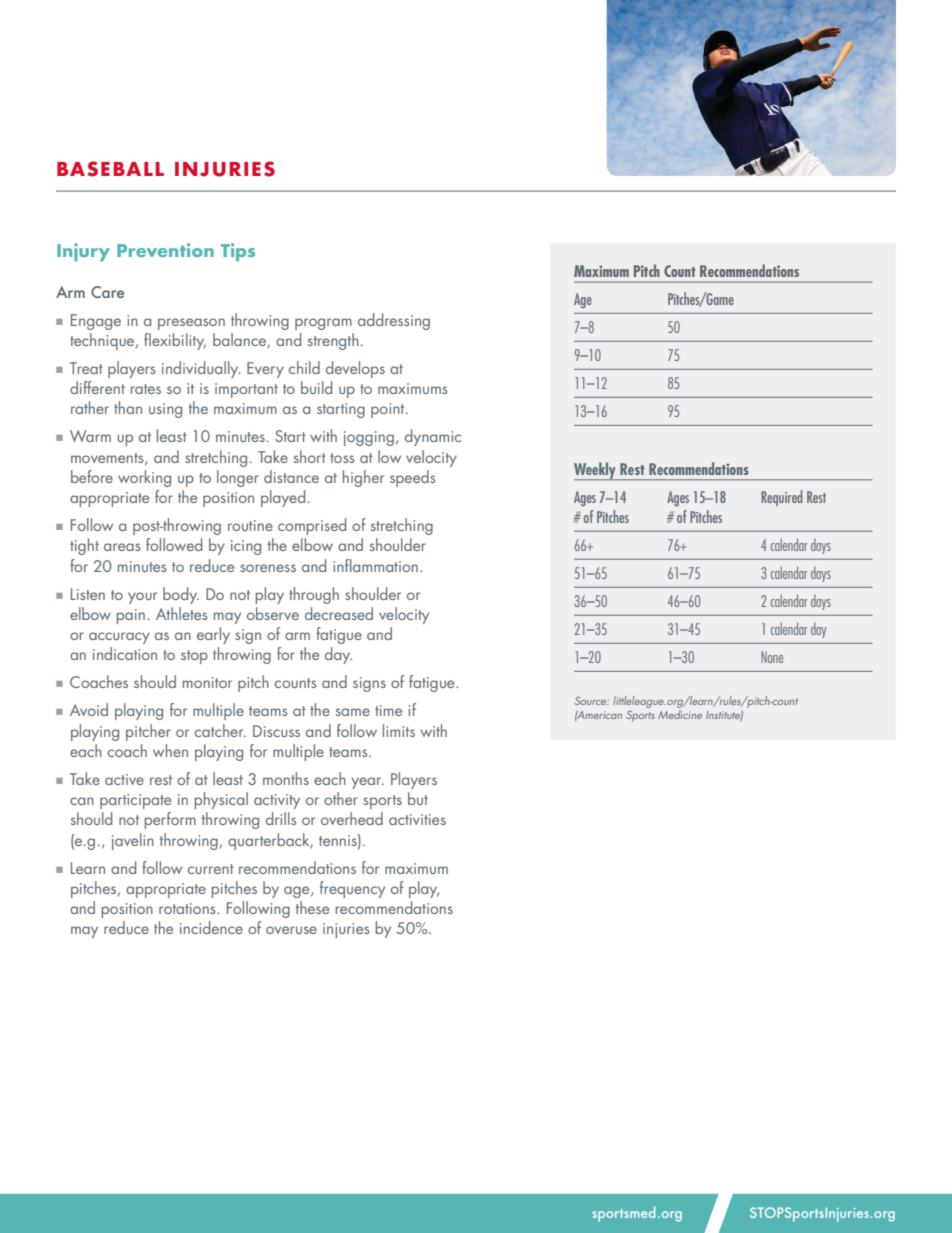  What do you see at coordinates (399, 730) in the document?
I see `limits` at bounding box center [399, 730].
